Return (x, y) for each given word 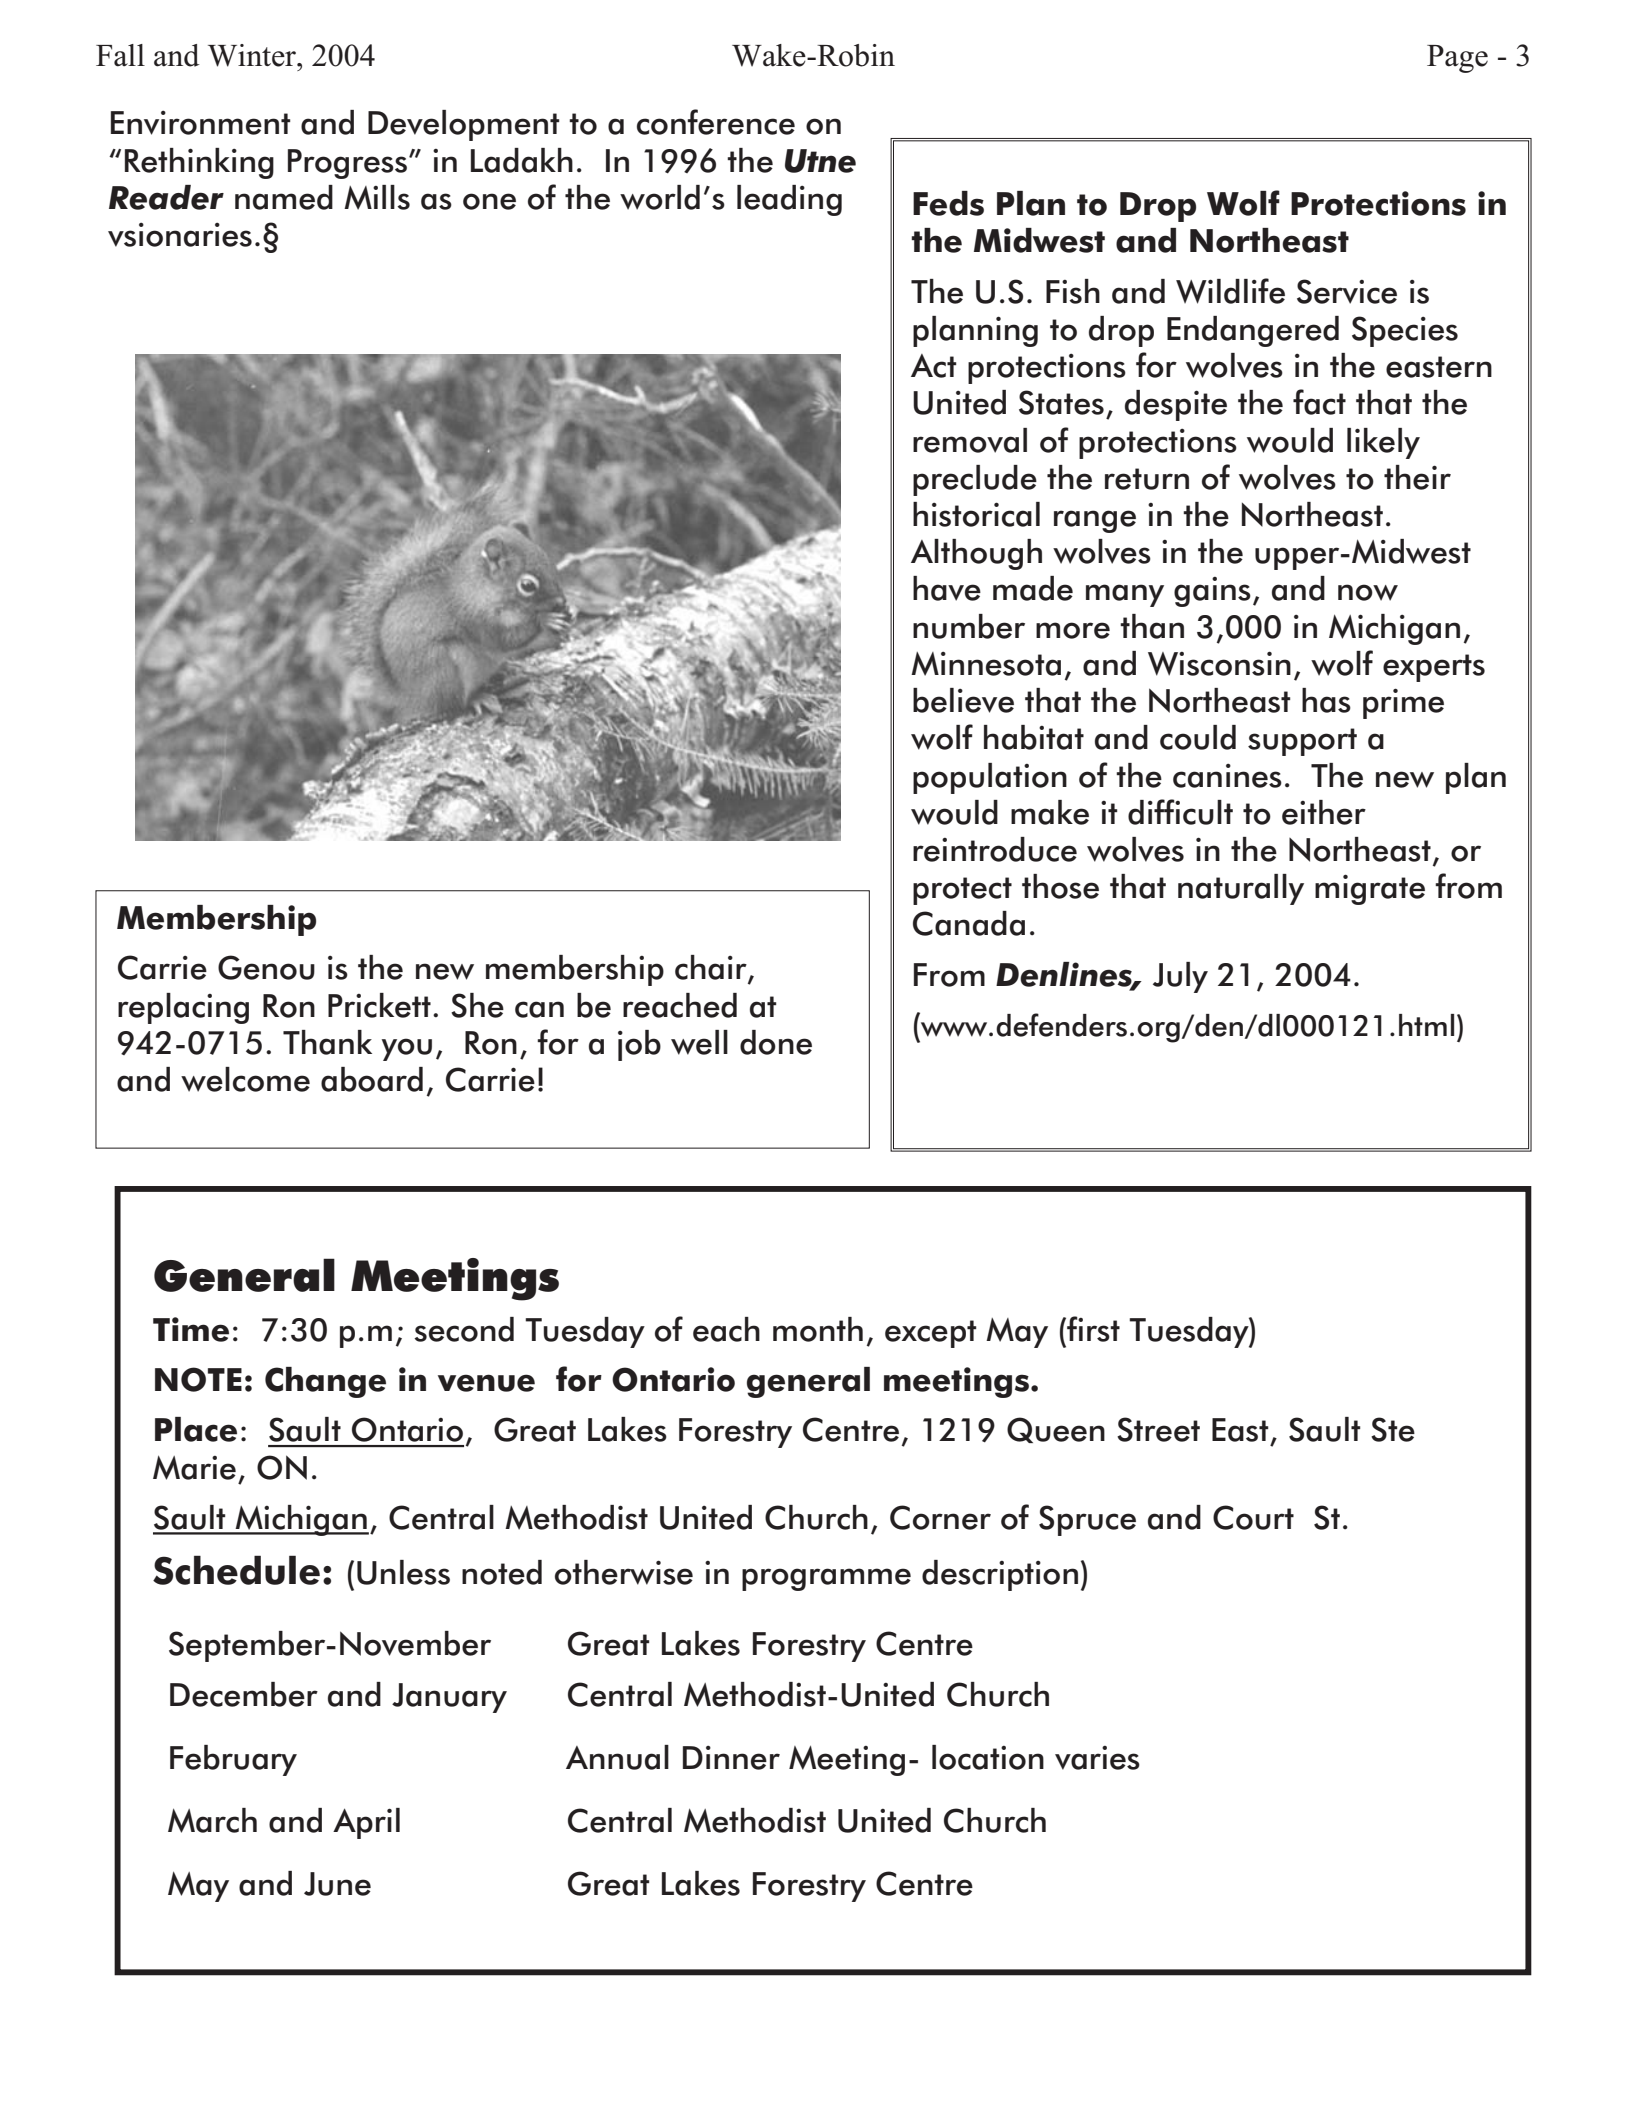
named (284, 197)
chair (712, 968)
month (818, 1329)
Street (1158, 1429)
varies (1097, 1758)
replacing (183, 1008)
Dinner (731, 1758)
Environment (200, 123)
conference (716, 122)
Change (325, 1382)
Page (1457, 59)
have (947, 588)
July (1180, 977)
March (212, 1820)
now (1368, 592)
